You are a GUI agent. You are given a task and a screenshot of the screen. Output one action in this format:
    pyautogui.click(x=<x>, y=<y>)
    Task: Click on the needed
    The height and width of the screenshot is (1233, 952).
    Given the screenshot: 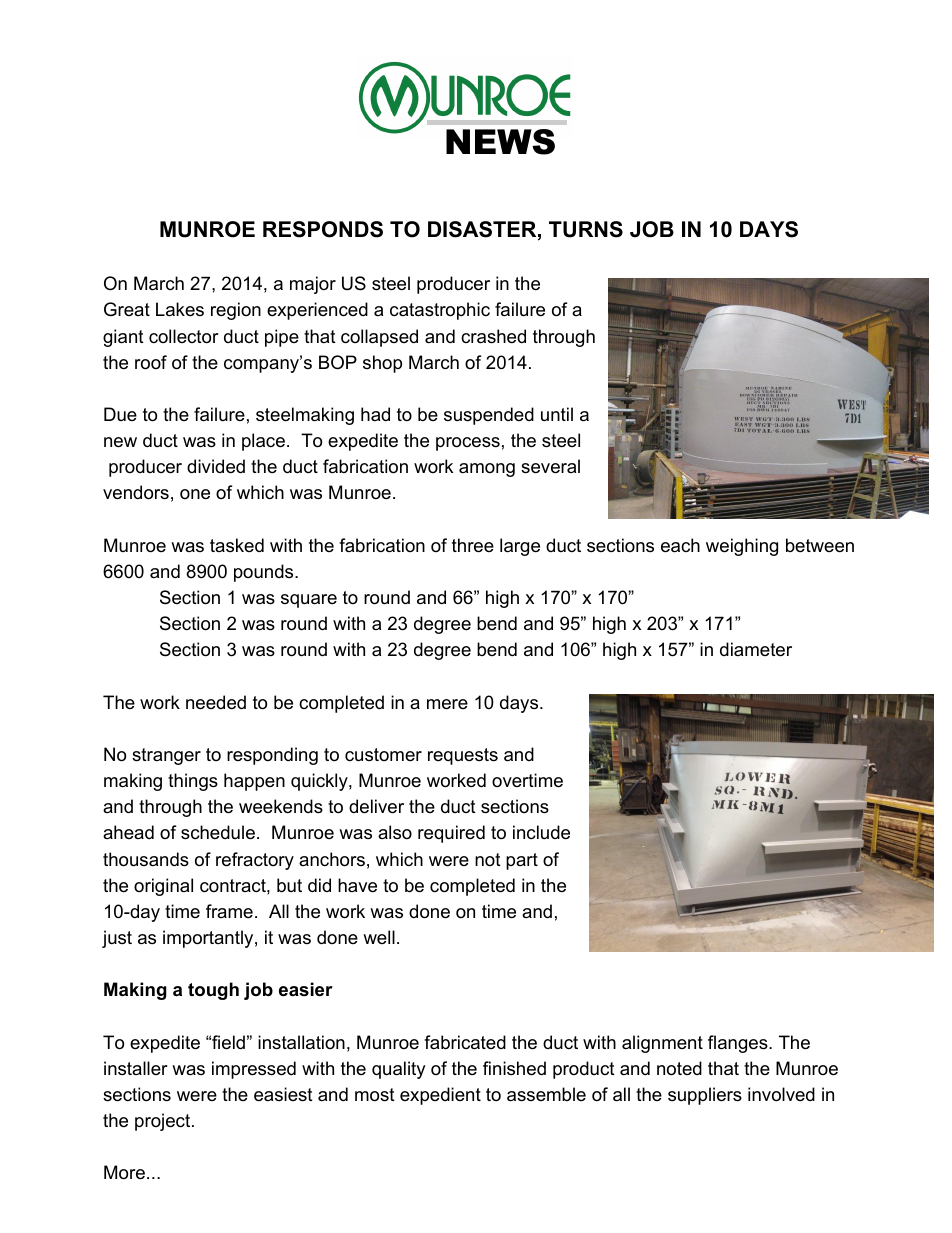 What is the action you would take?
    pyautogui.click(x=216, y=702)
